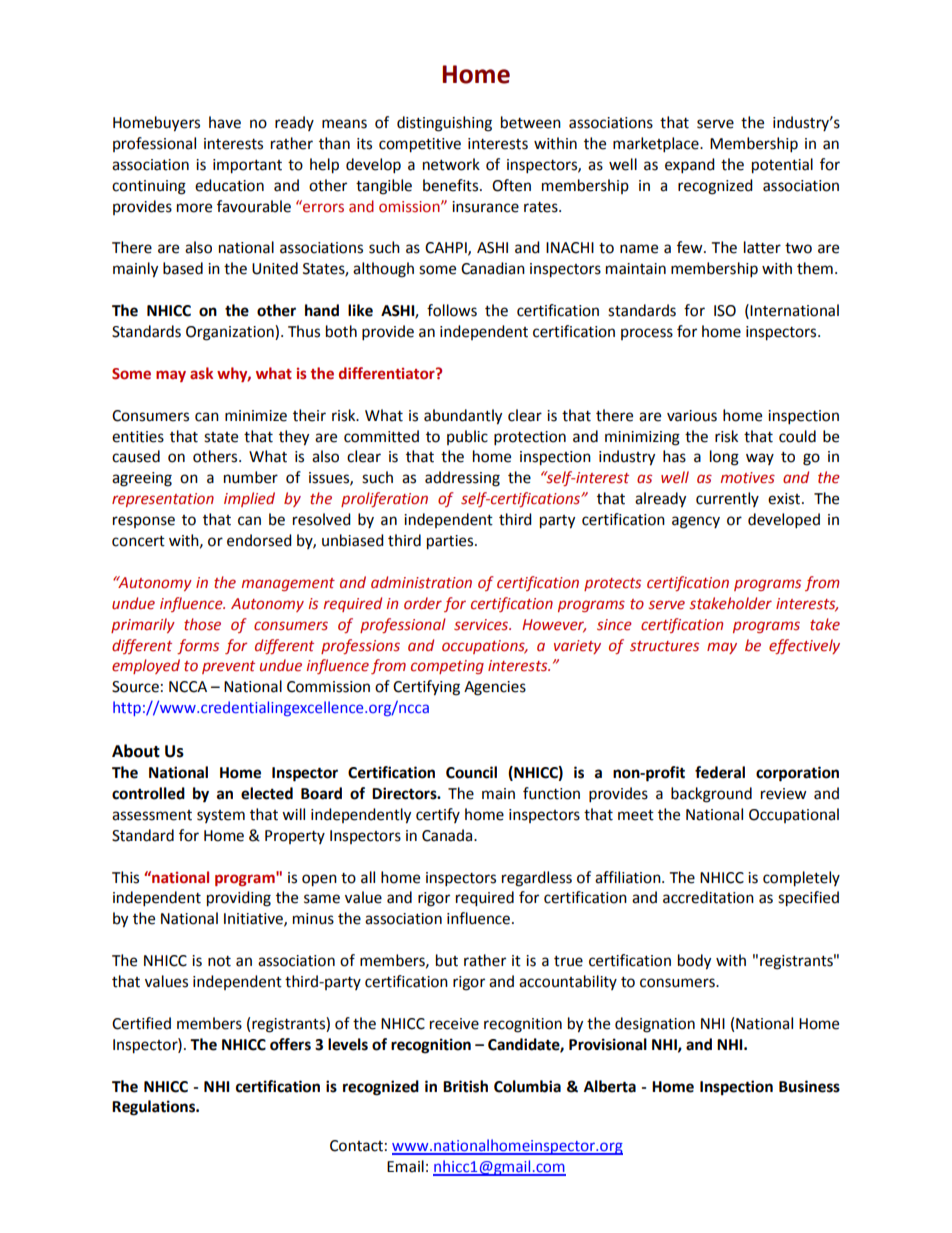 This image has height=1233, width=952. Describe the element at coordinates (463, 417) in the image. I see `abundantly` at that location.
